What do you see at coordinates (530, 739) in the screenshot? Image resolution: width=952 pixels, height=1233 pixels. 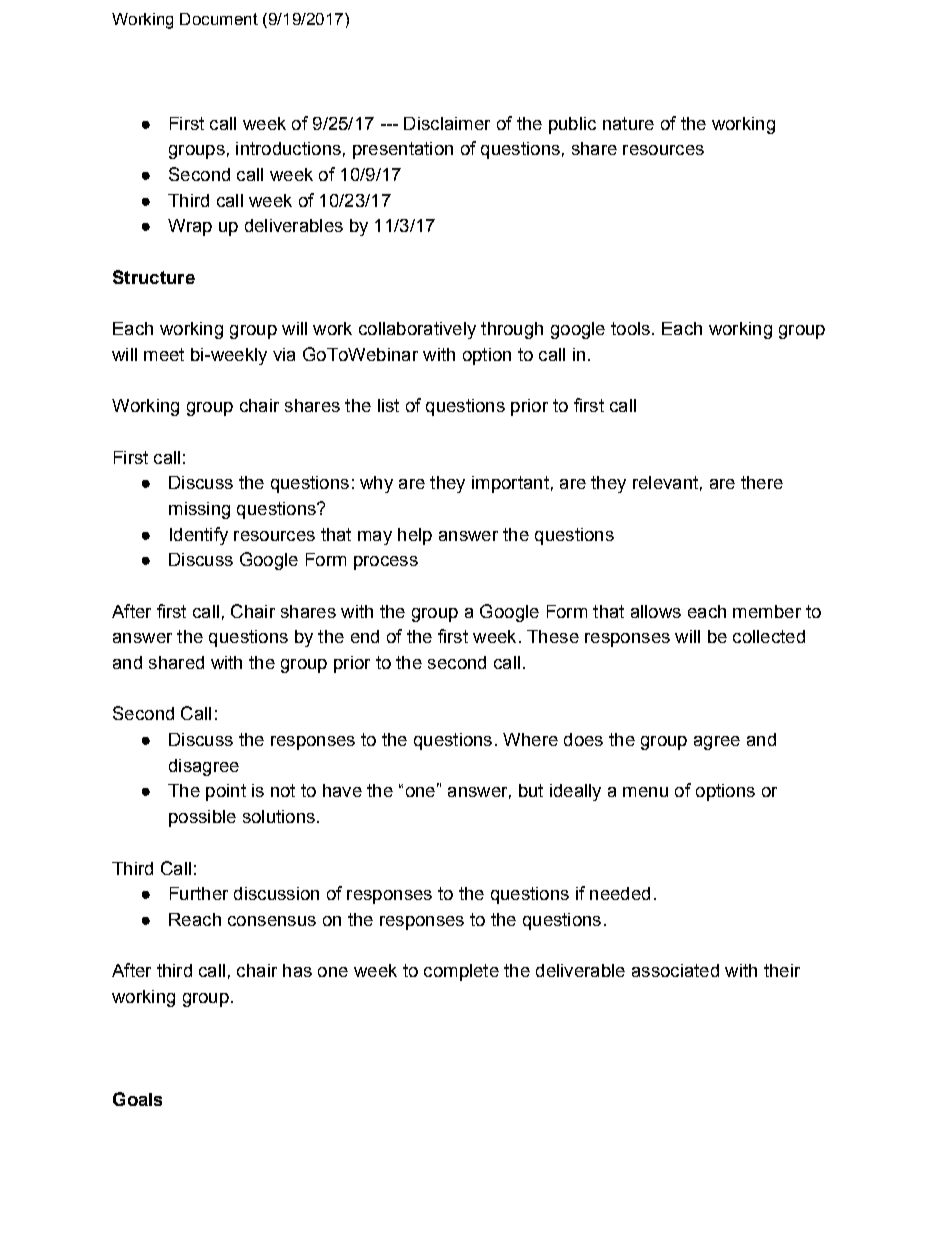 I see `Where` at bounding box center [530, 739].
